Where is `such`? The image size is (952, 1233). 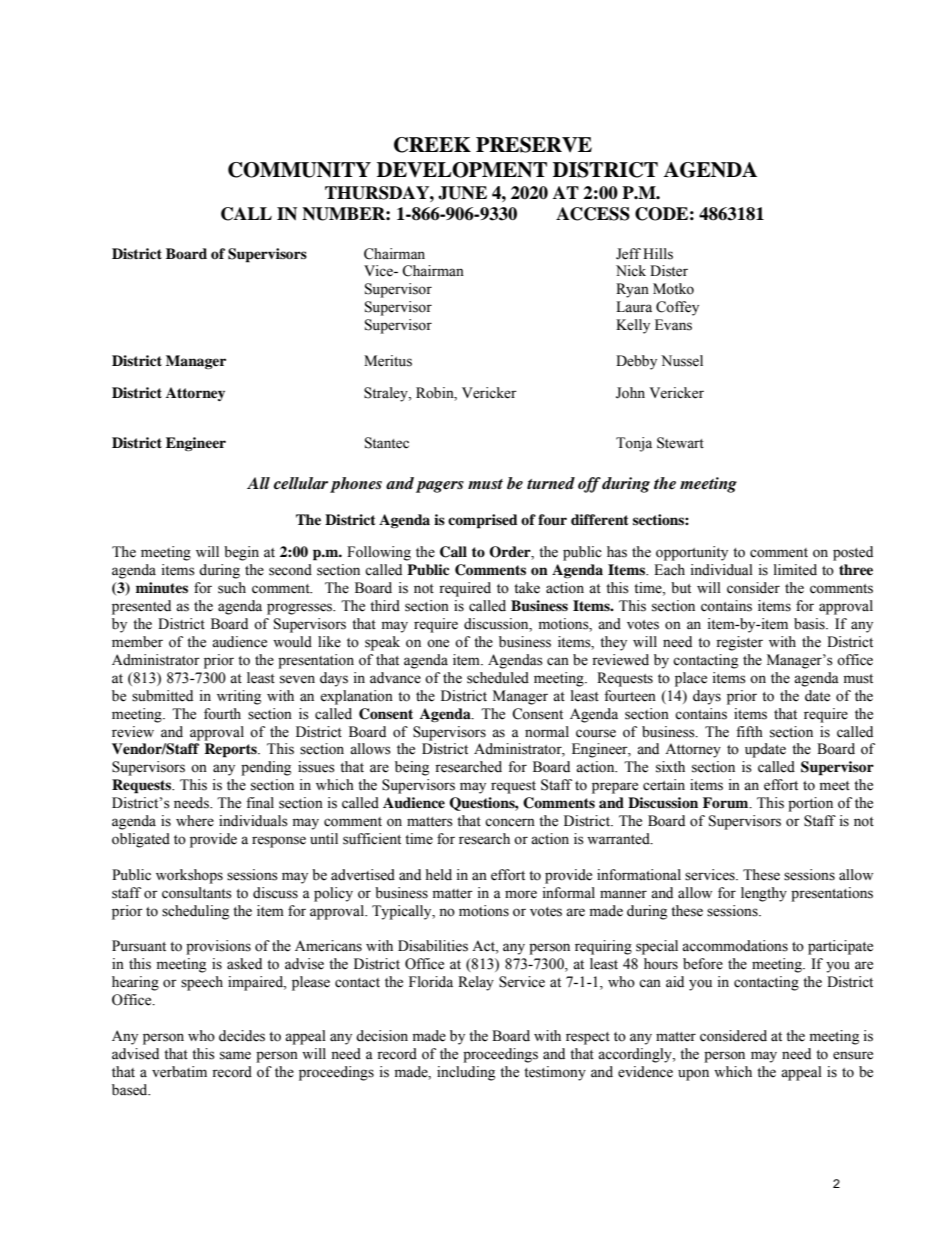 such is located at coordinates (232, 588).
